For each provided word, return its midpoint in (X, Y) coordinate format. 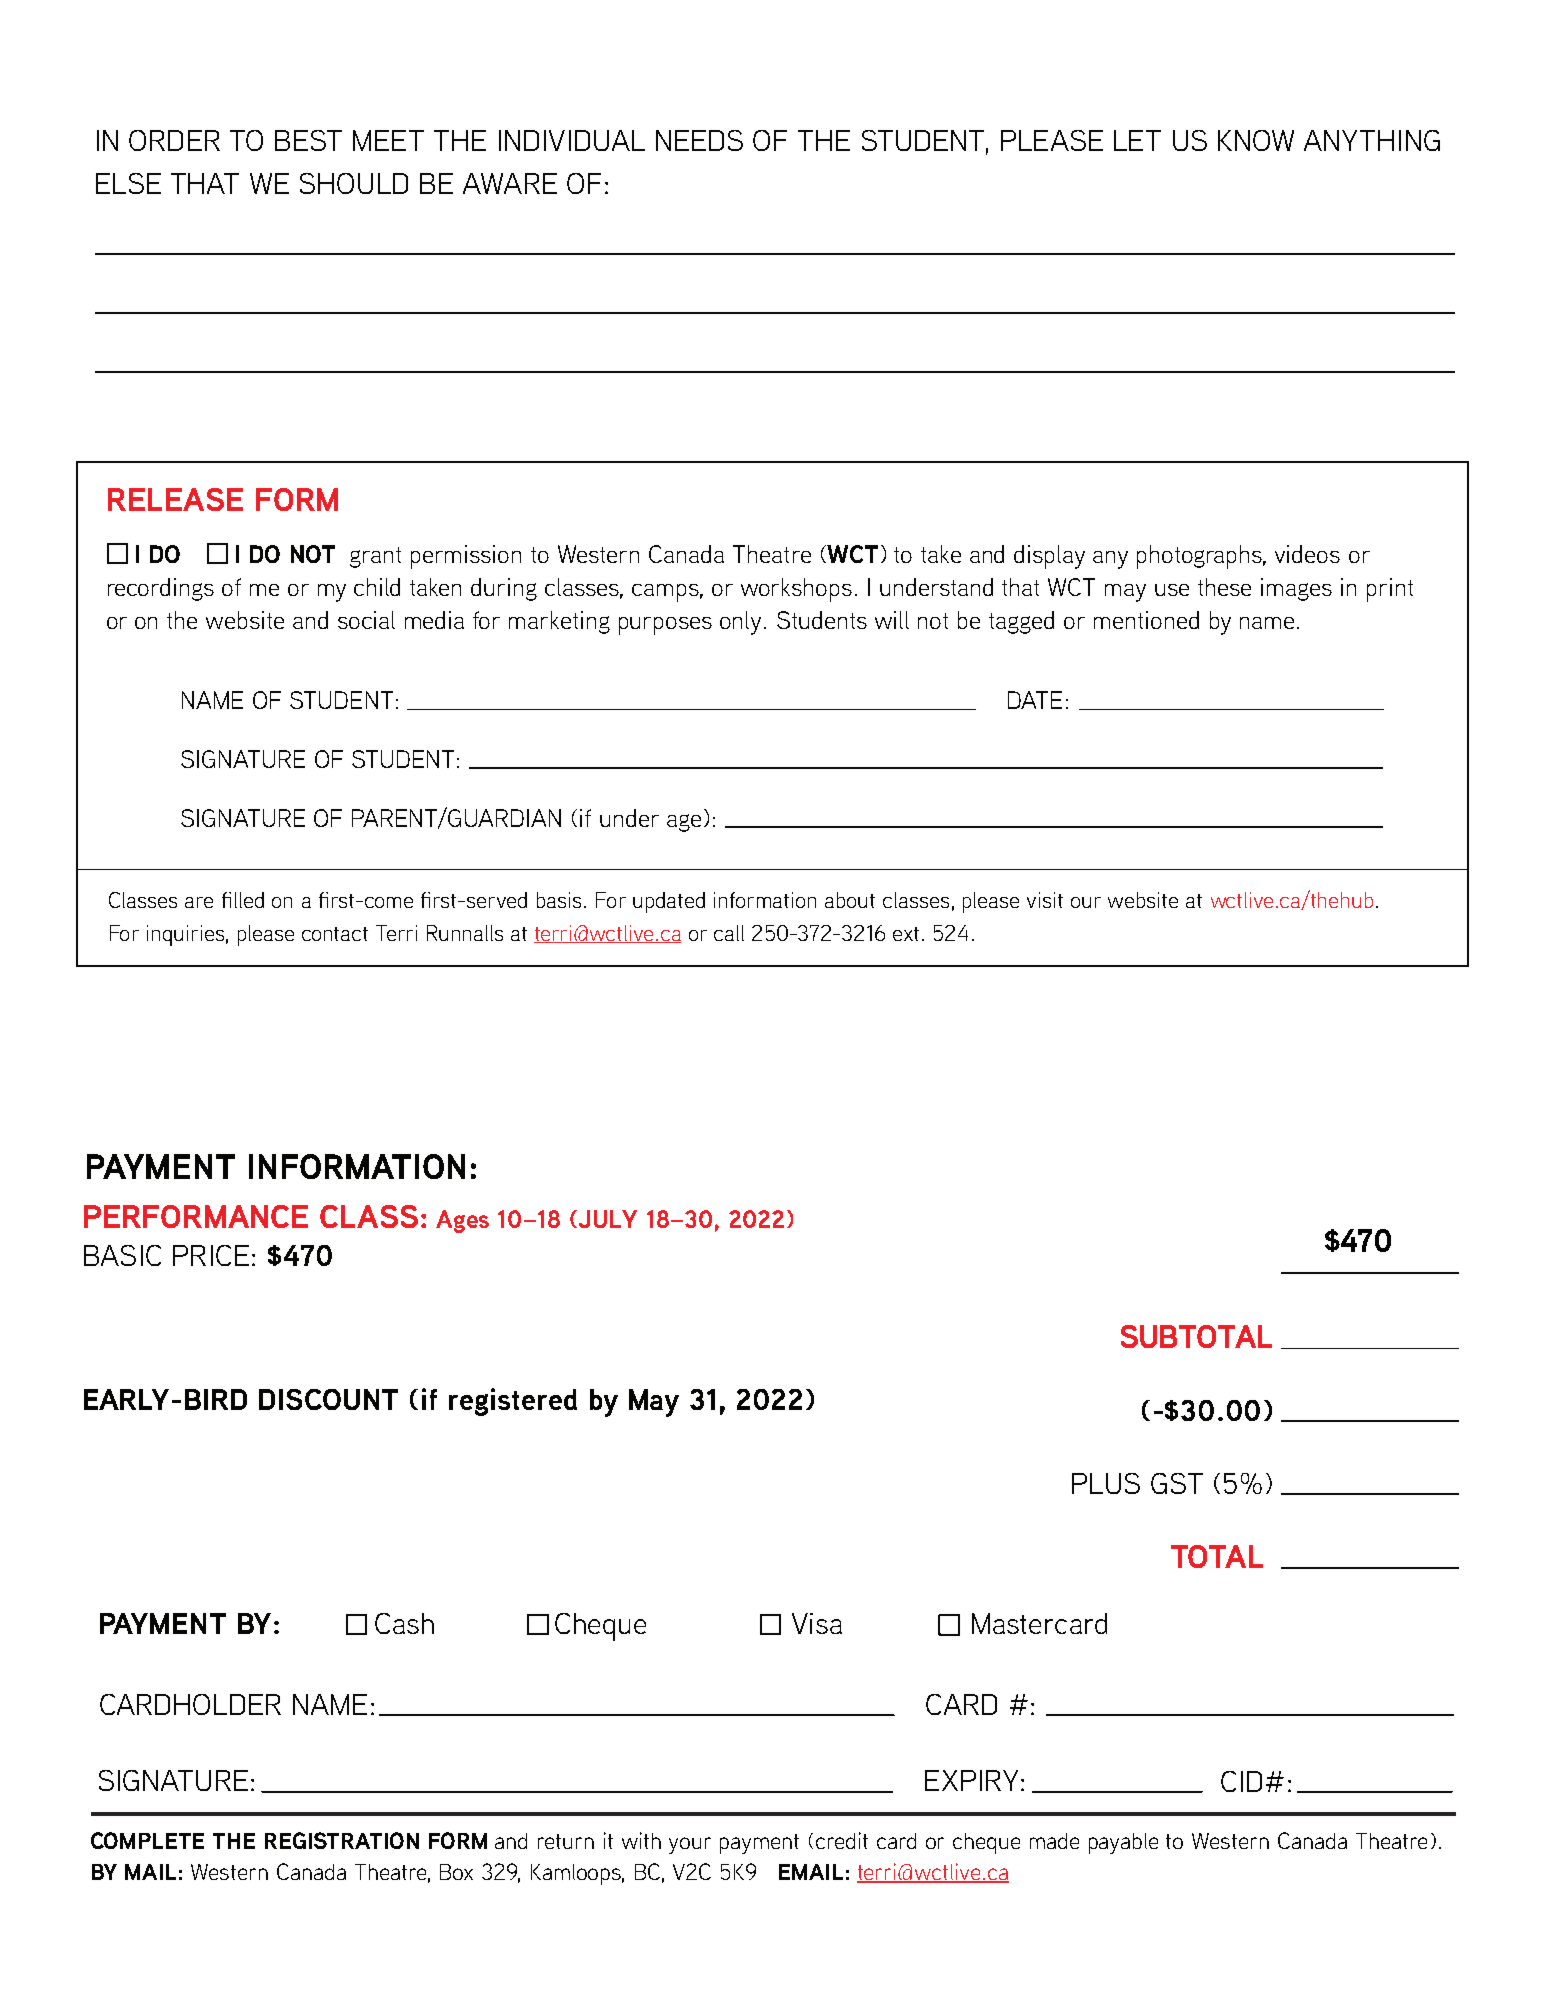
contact (335, 934)
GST (1177, 1483)
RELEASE (175, 499)
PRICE (211, 1255)
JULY (608, 1219)
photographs (1201, 557)
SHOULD (354, 183)
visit (1045, 900)
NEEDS (699, 140)
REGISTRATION (342, 1840)
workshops (796, 590)
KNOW (1256, 140)
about (850, 900)
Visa (817, 1623)
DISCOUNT (328, 1399)
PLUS (1106, 1483)
